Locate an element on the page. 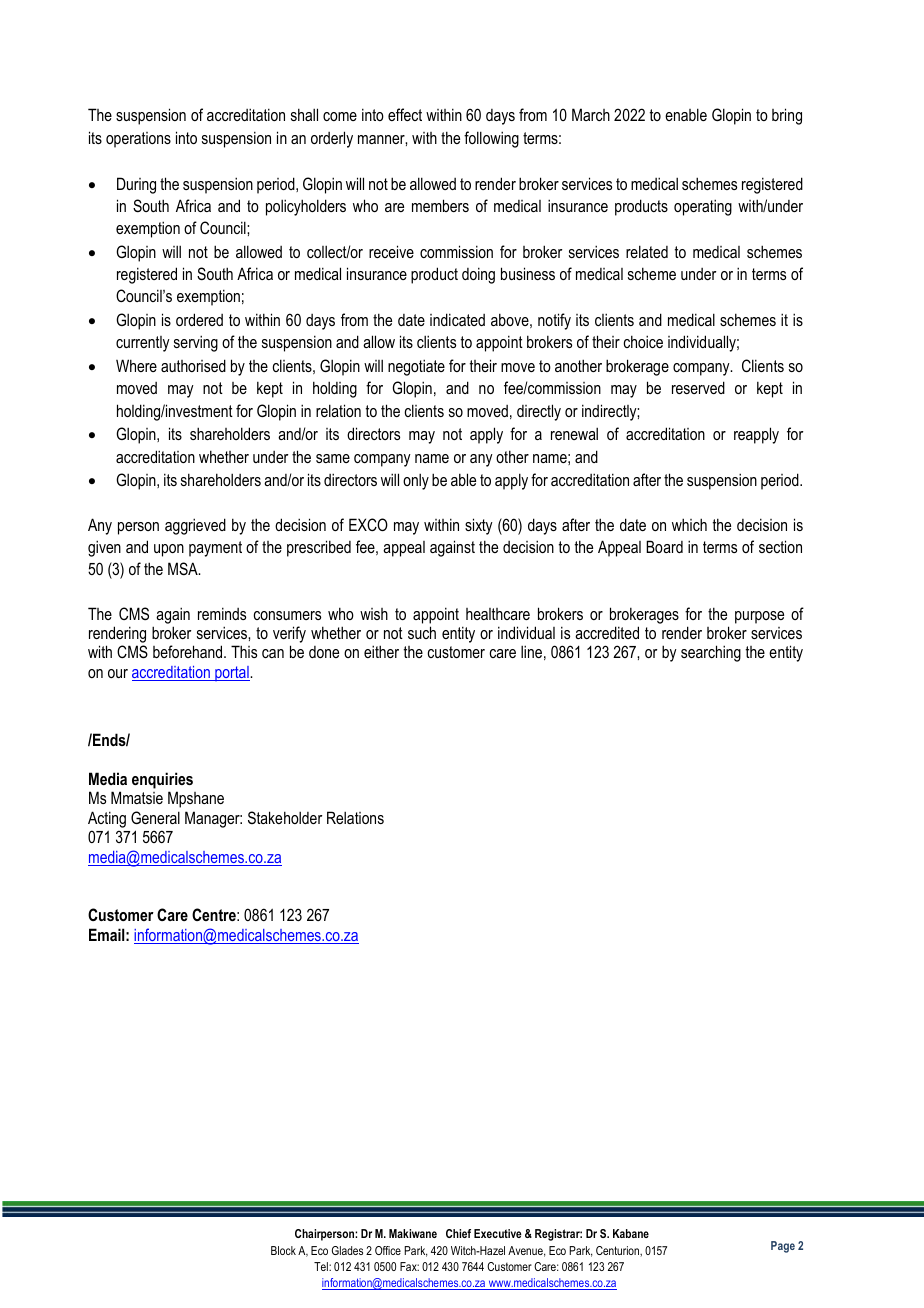  operating is located at coordinates (703, 207).
